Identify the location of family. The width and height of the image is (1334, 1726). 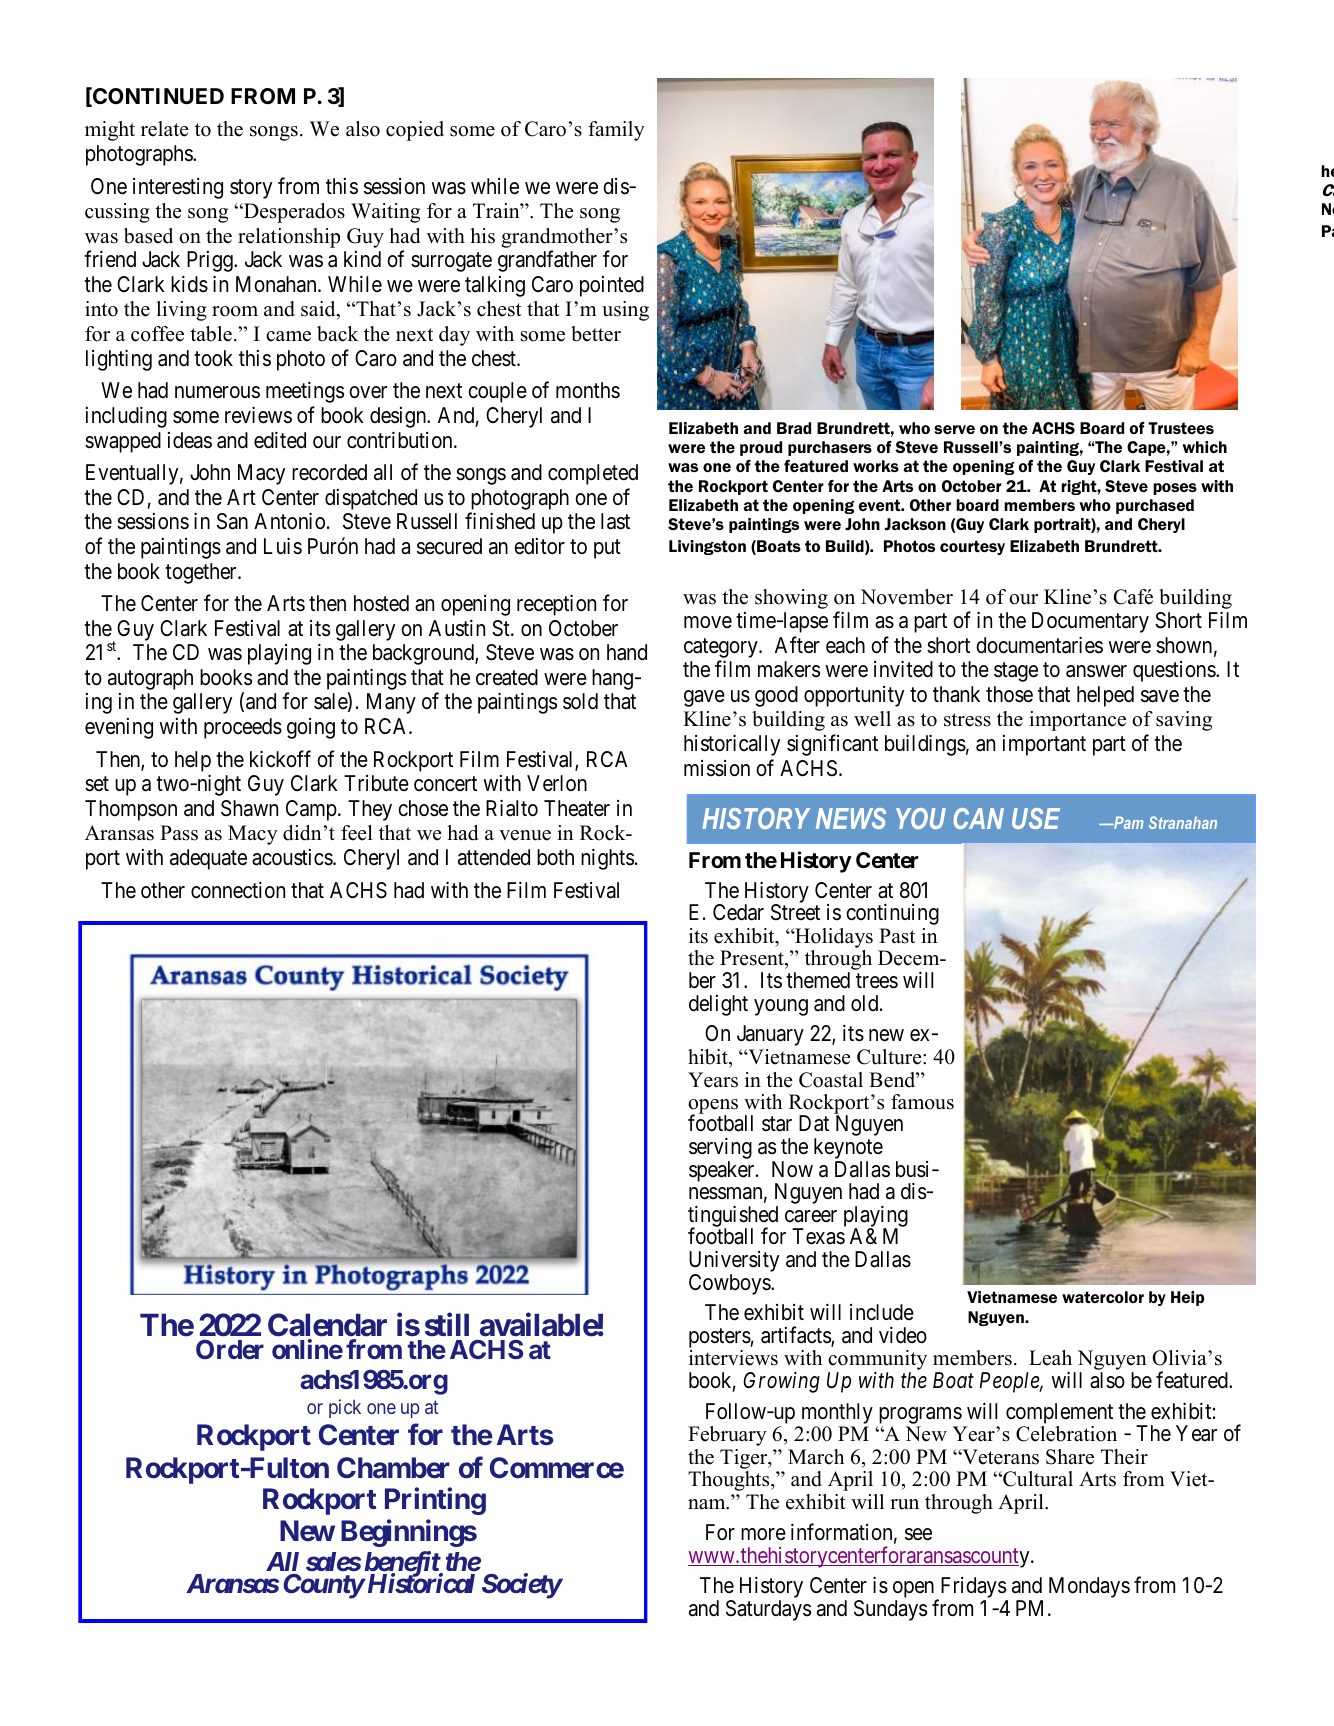
(616, 131).
